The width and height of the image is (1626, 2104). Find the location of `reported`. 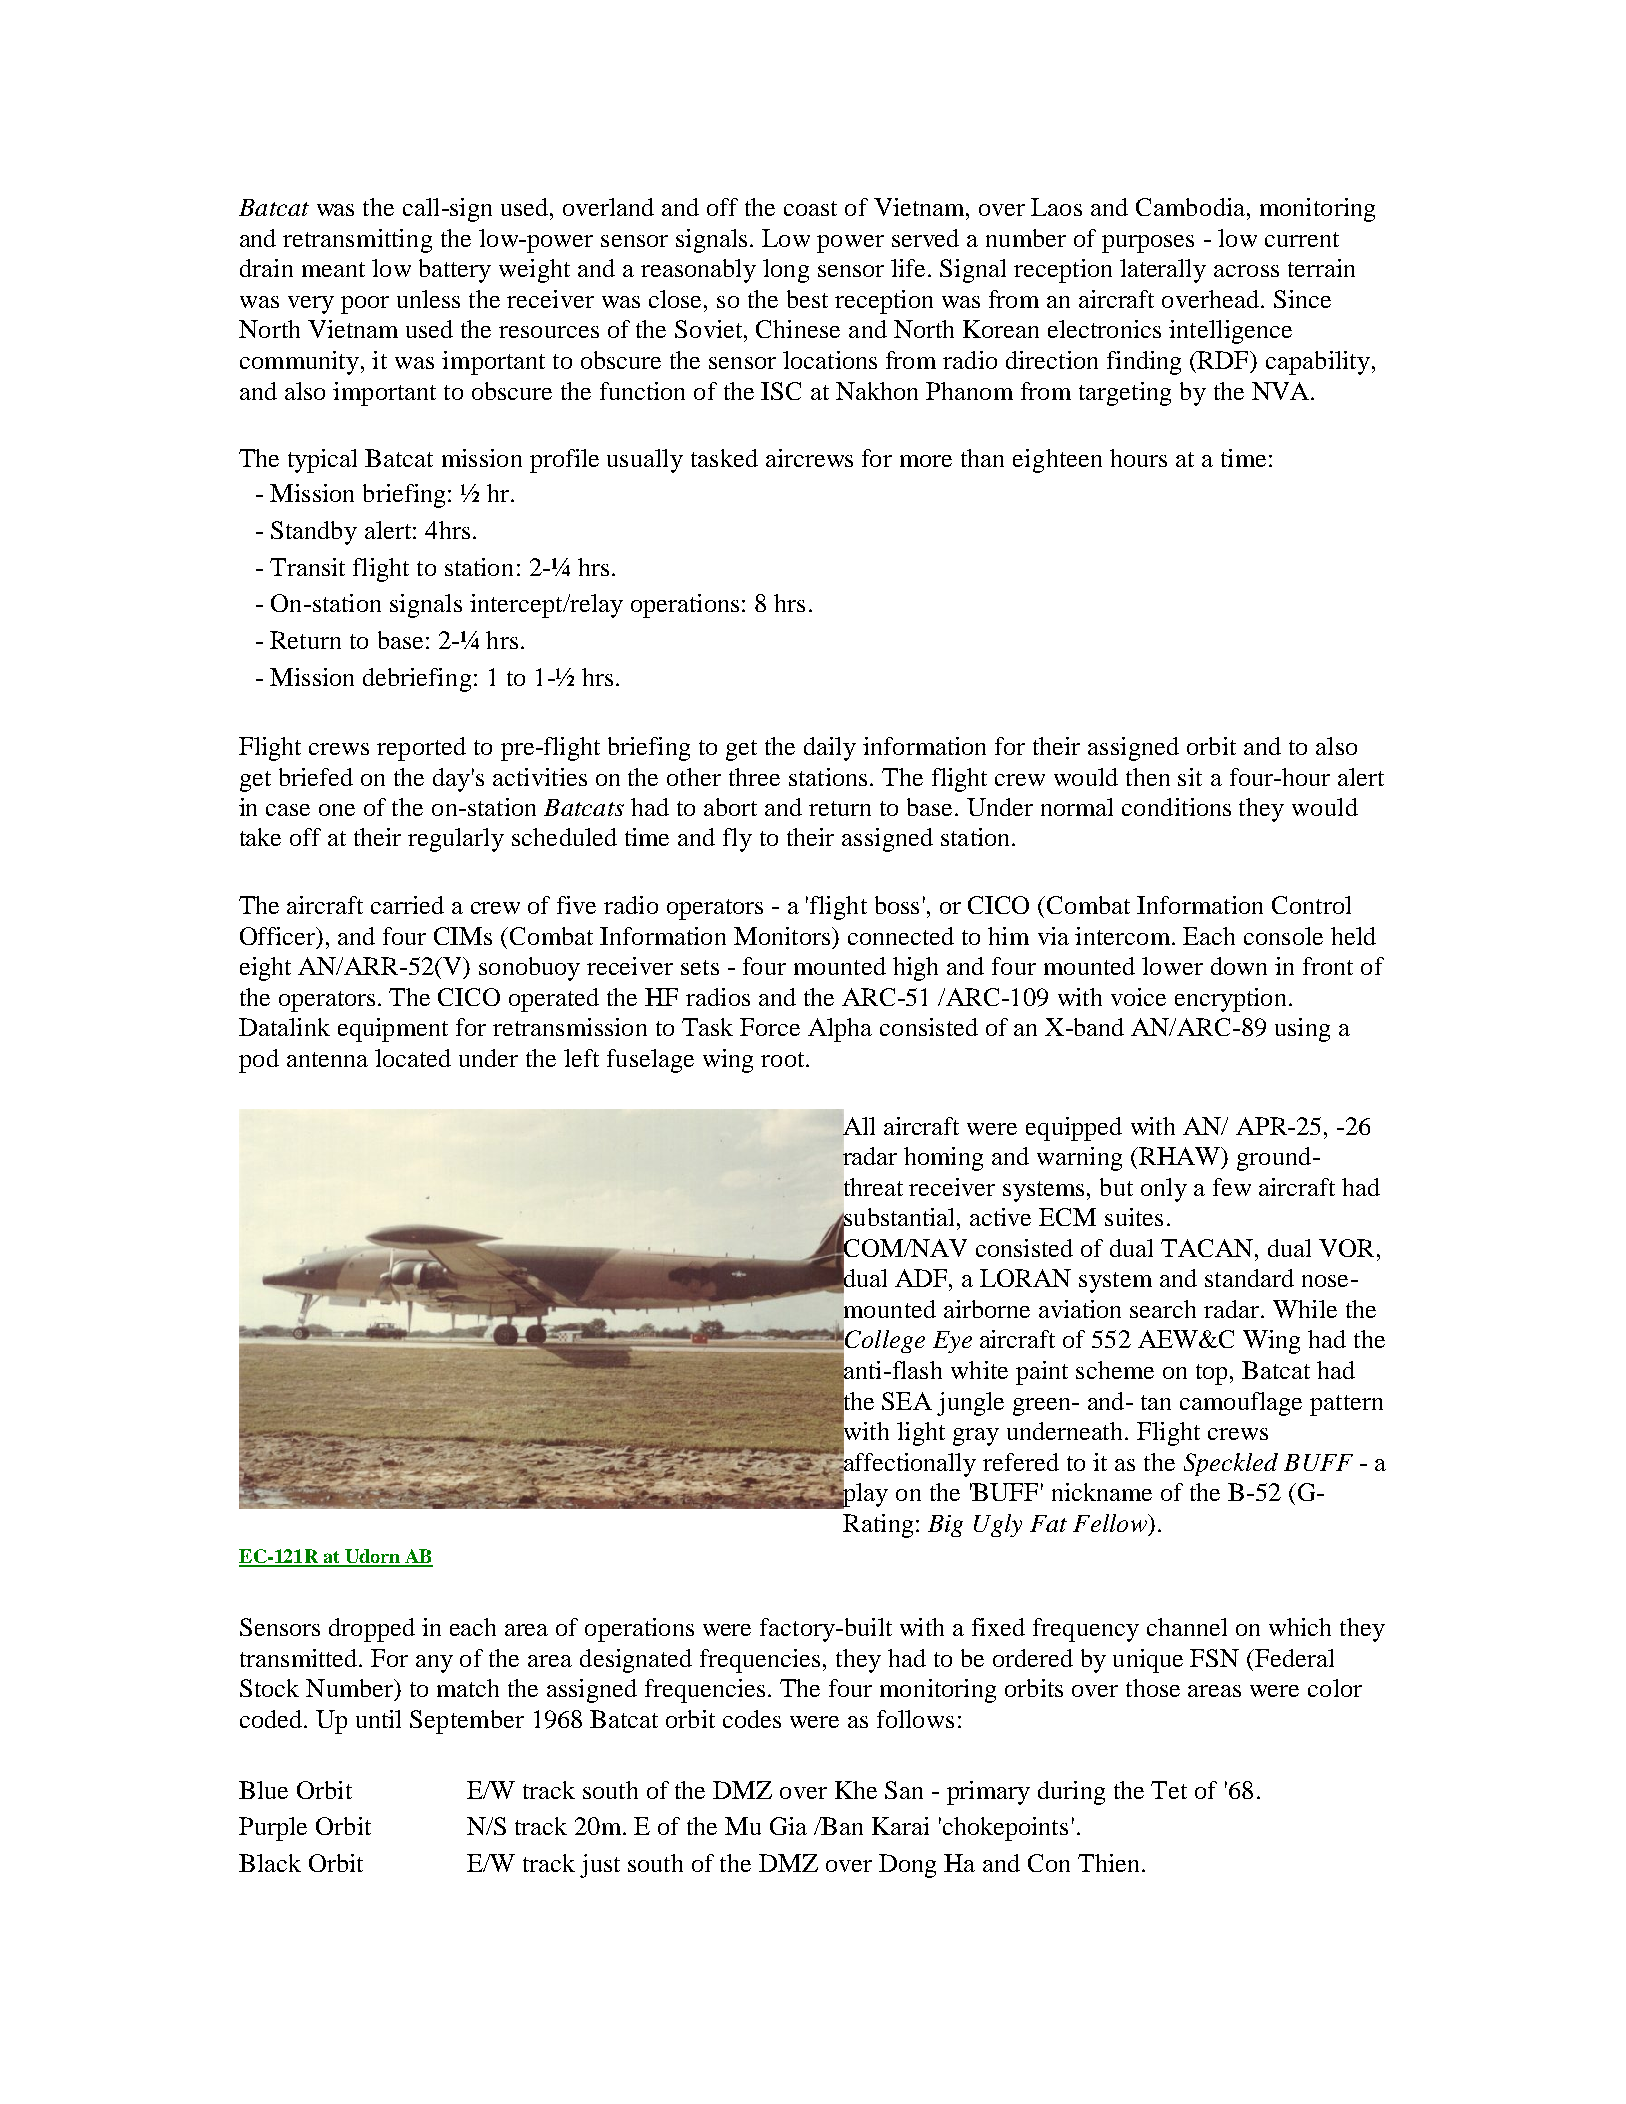

reported is located at coordinates (421, 749).
